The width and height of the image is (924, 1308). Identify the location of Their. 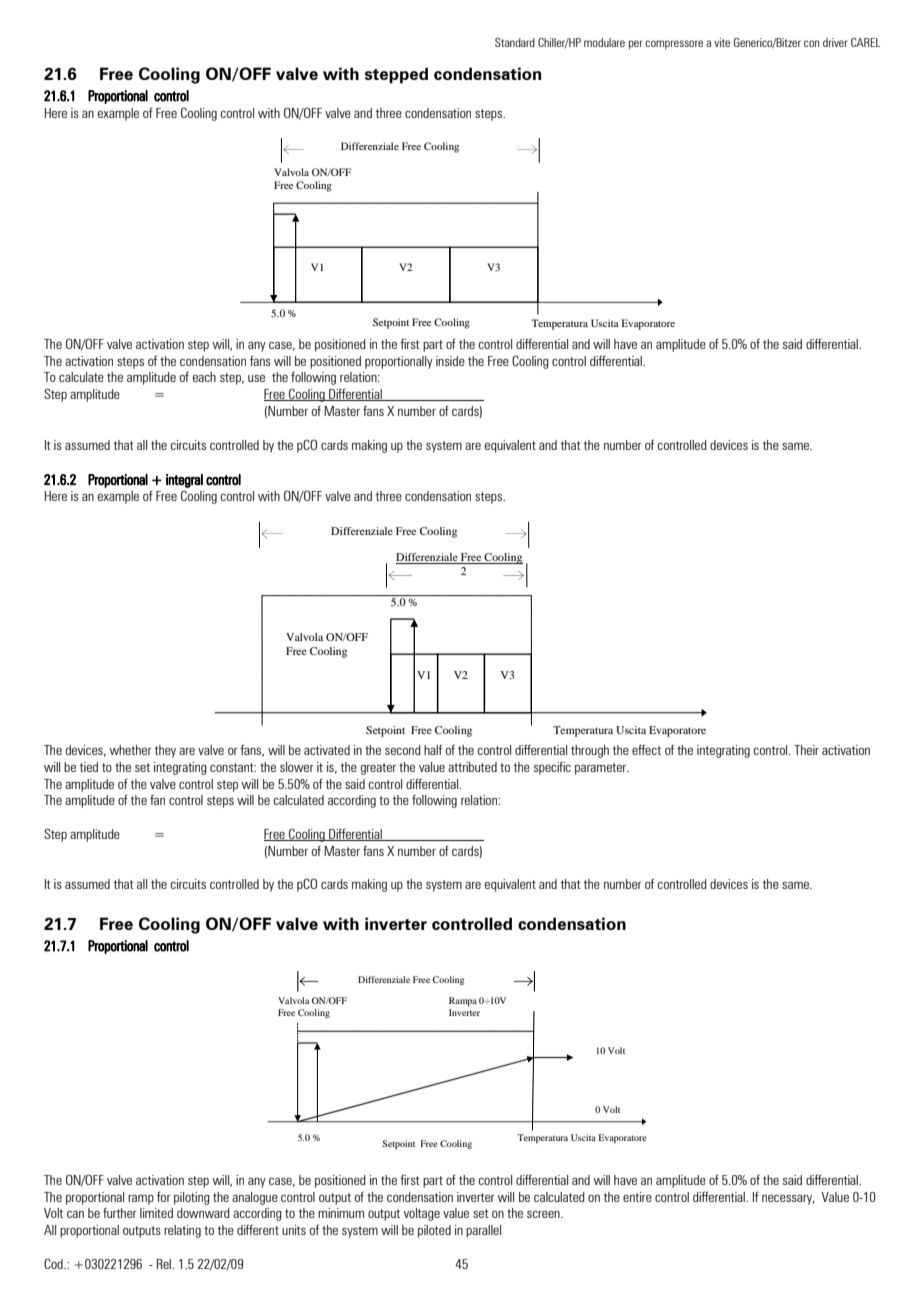
(806, 750).
